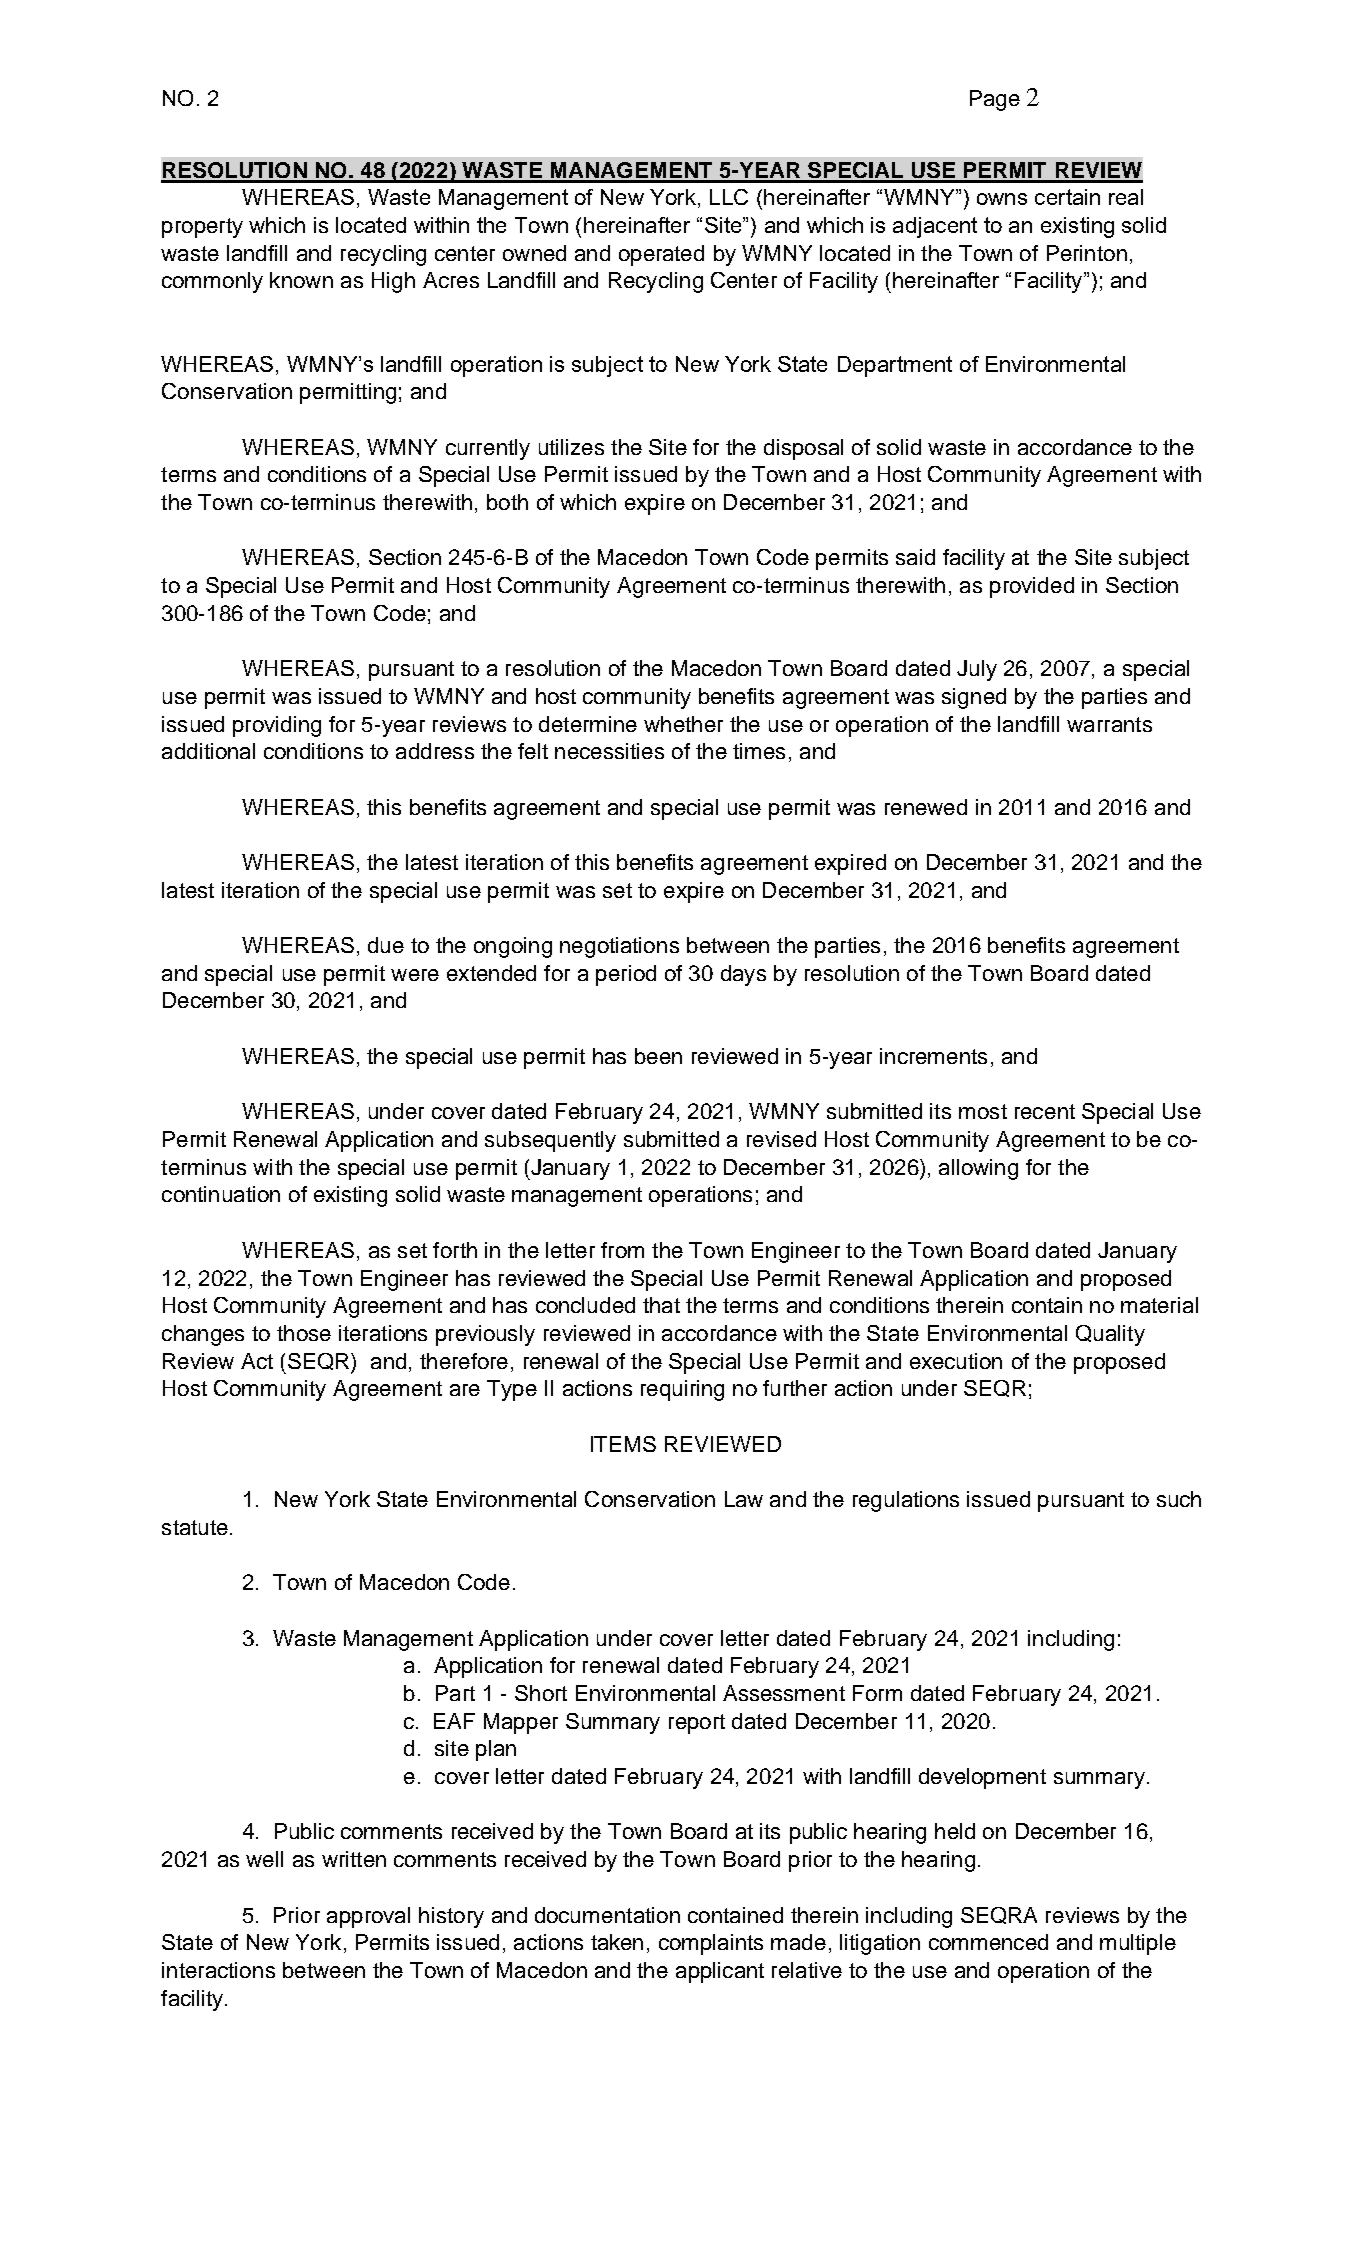 The width and height of the image is (1371, 2258). I want to click on such, so click(1179, 1499).
